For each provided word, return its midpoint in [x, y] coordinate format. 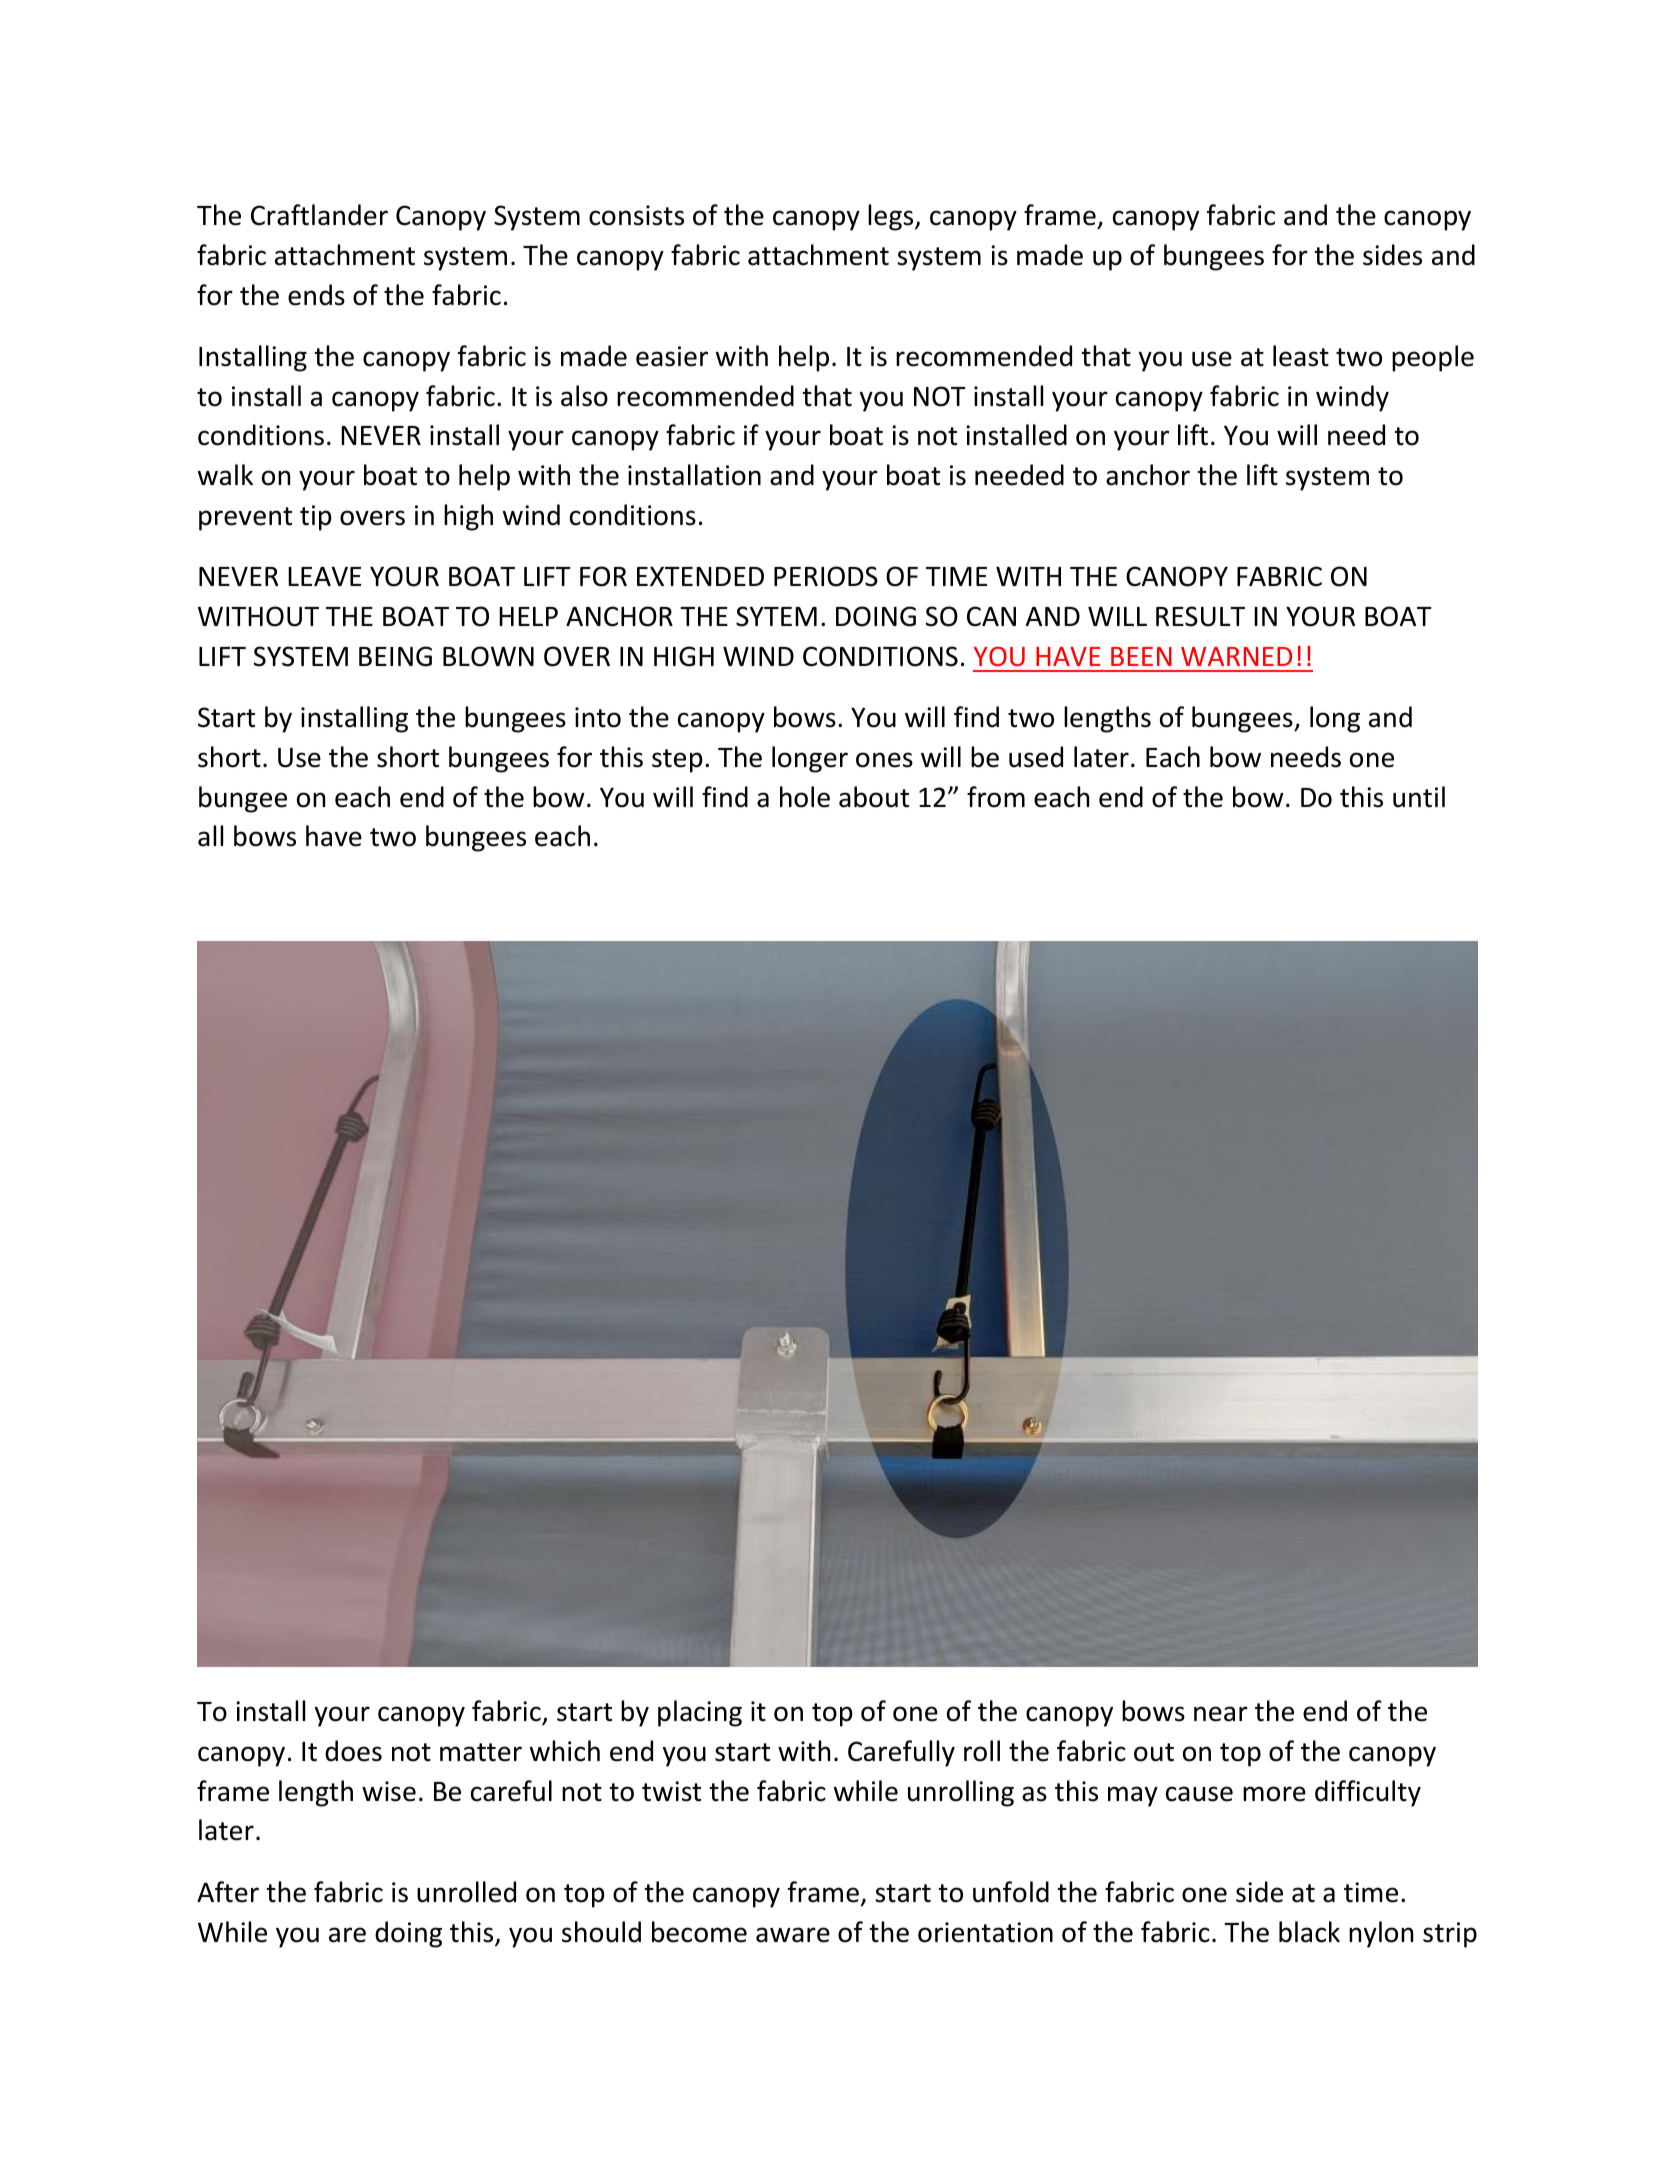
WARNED [1236, 656]
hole [805, 797]
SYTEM [776, 616]
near [1221, 1714]
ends [316, 295]
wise [389, 1791]
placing [700, 1713]
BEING [395, 656]
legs [892, 217]
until [1419, 797]
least [1301, 356]
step [677, 761]
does [353, 1751]
